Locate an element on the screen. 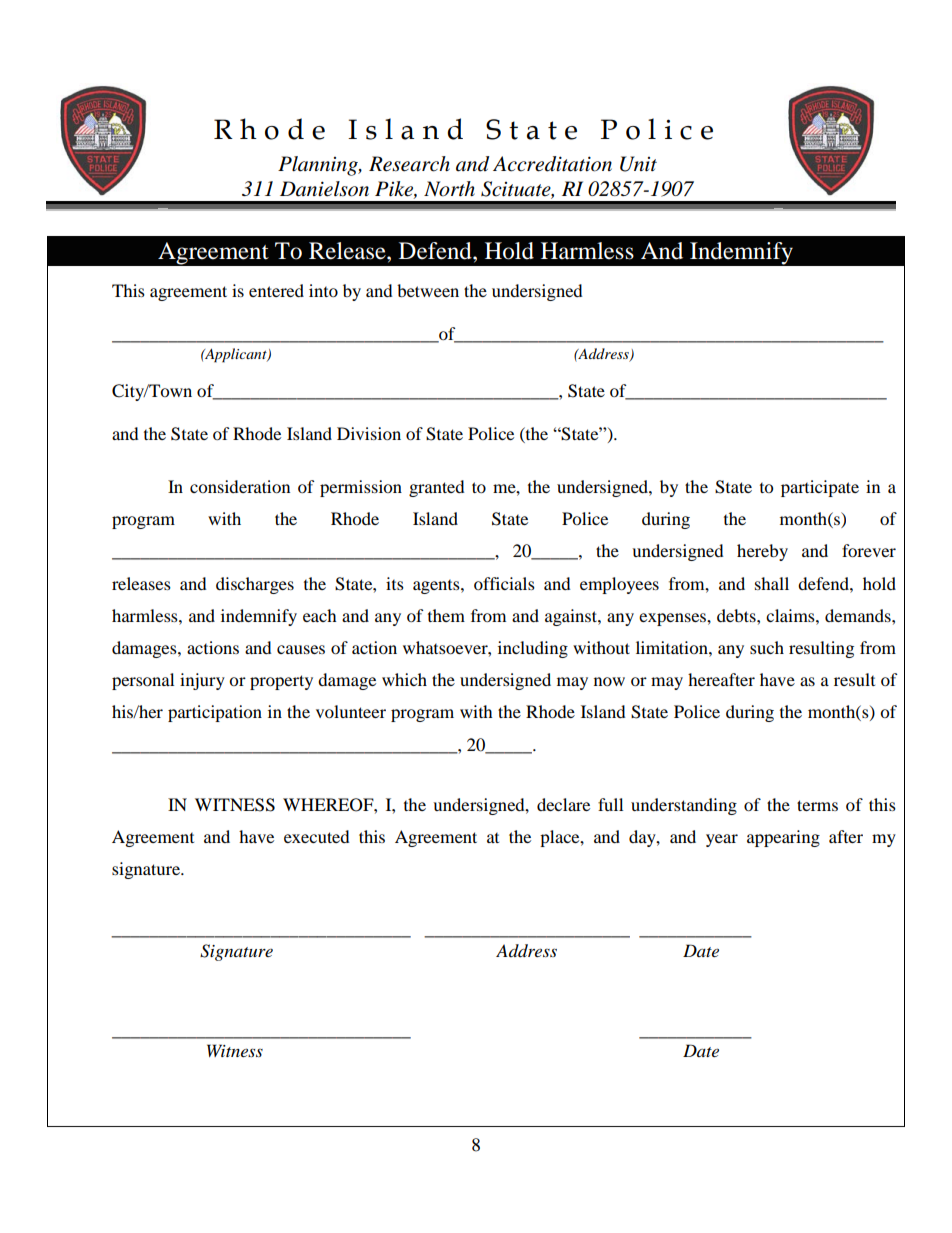 Image resolution: width=952 pixels, height=1233 pixels. Unit is located at coordinates (638, 164).
